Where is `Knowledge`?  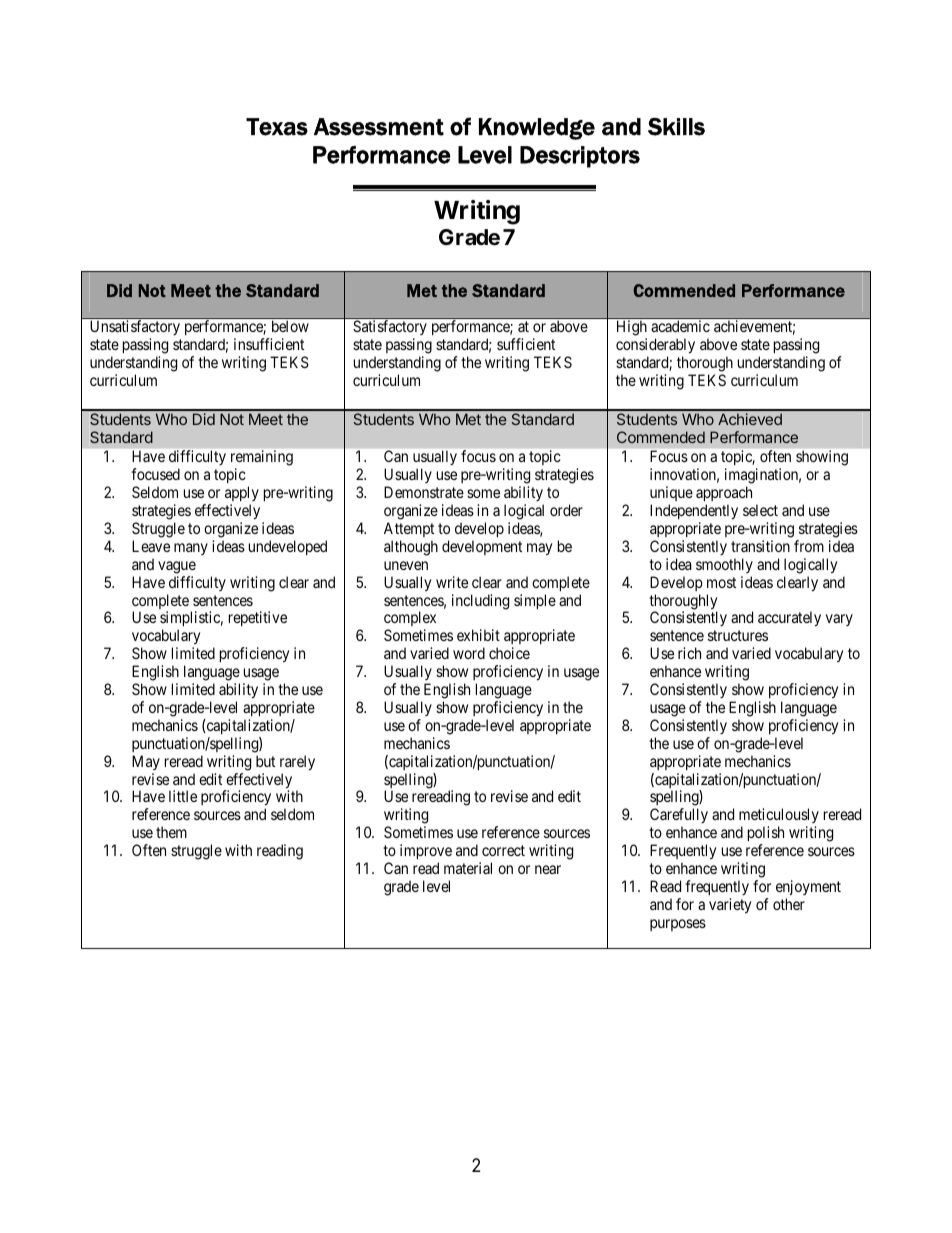
Knowledge is located at coordinates (537, 129).
